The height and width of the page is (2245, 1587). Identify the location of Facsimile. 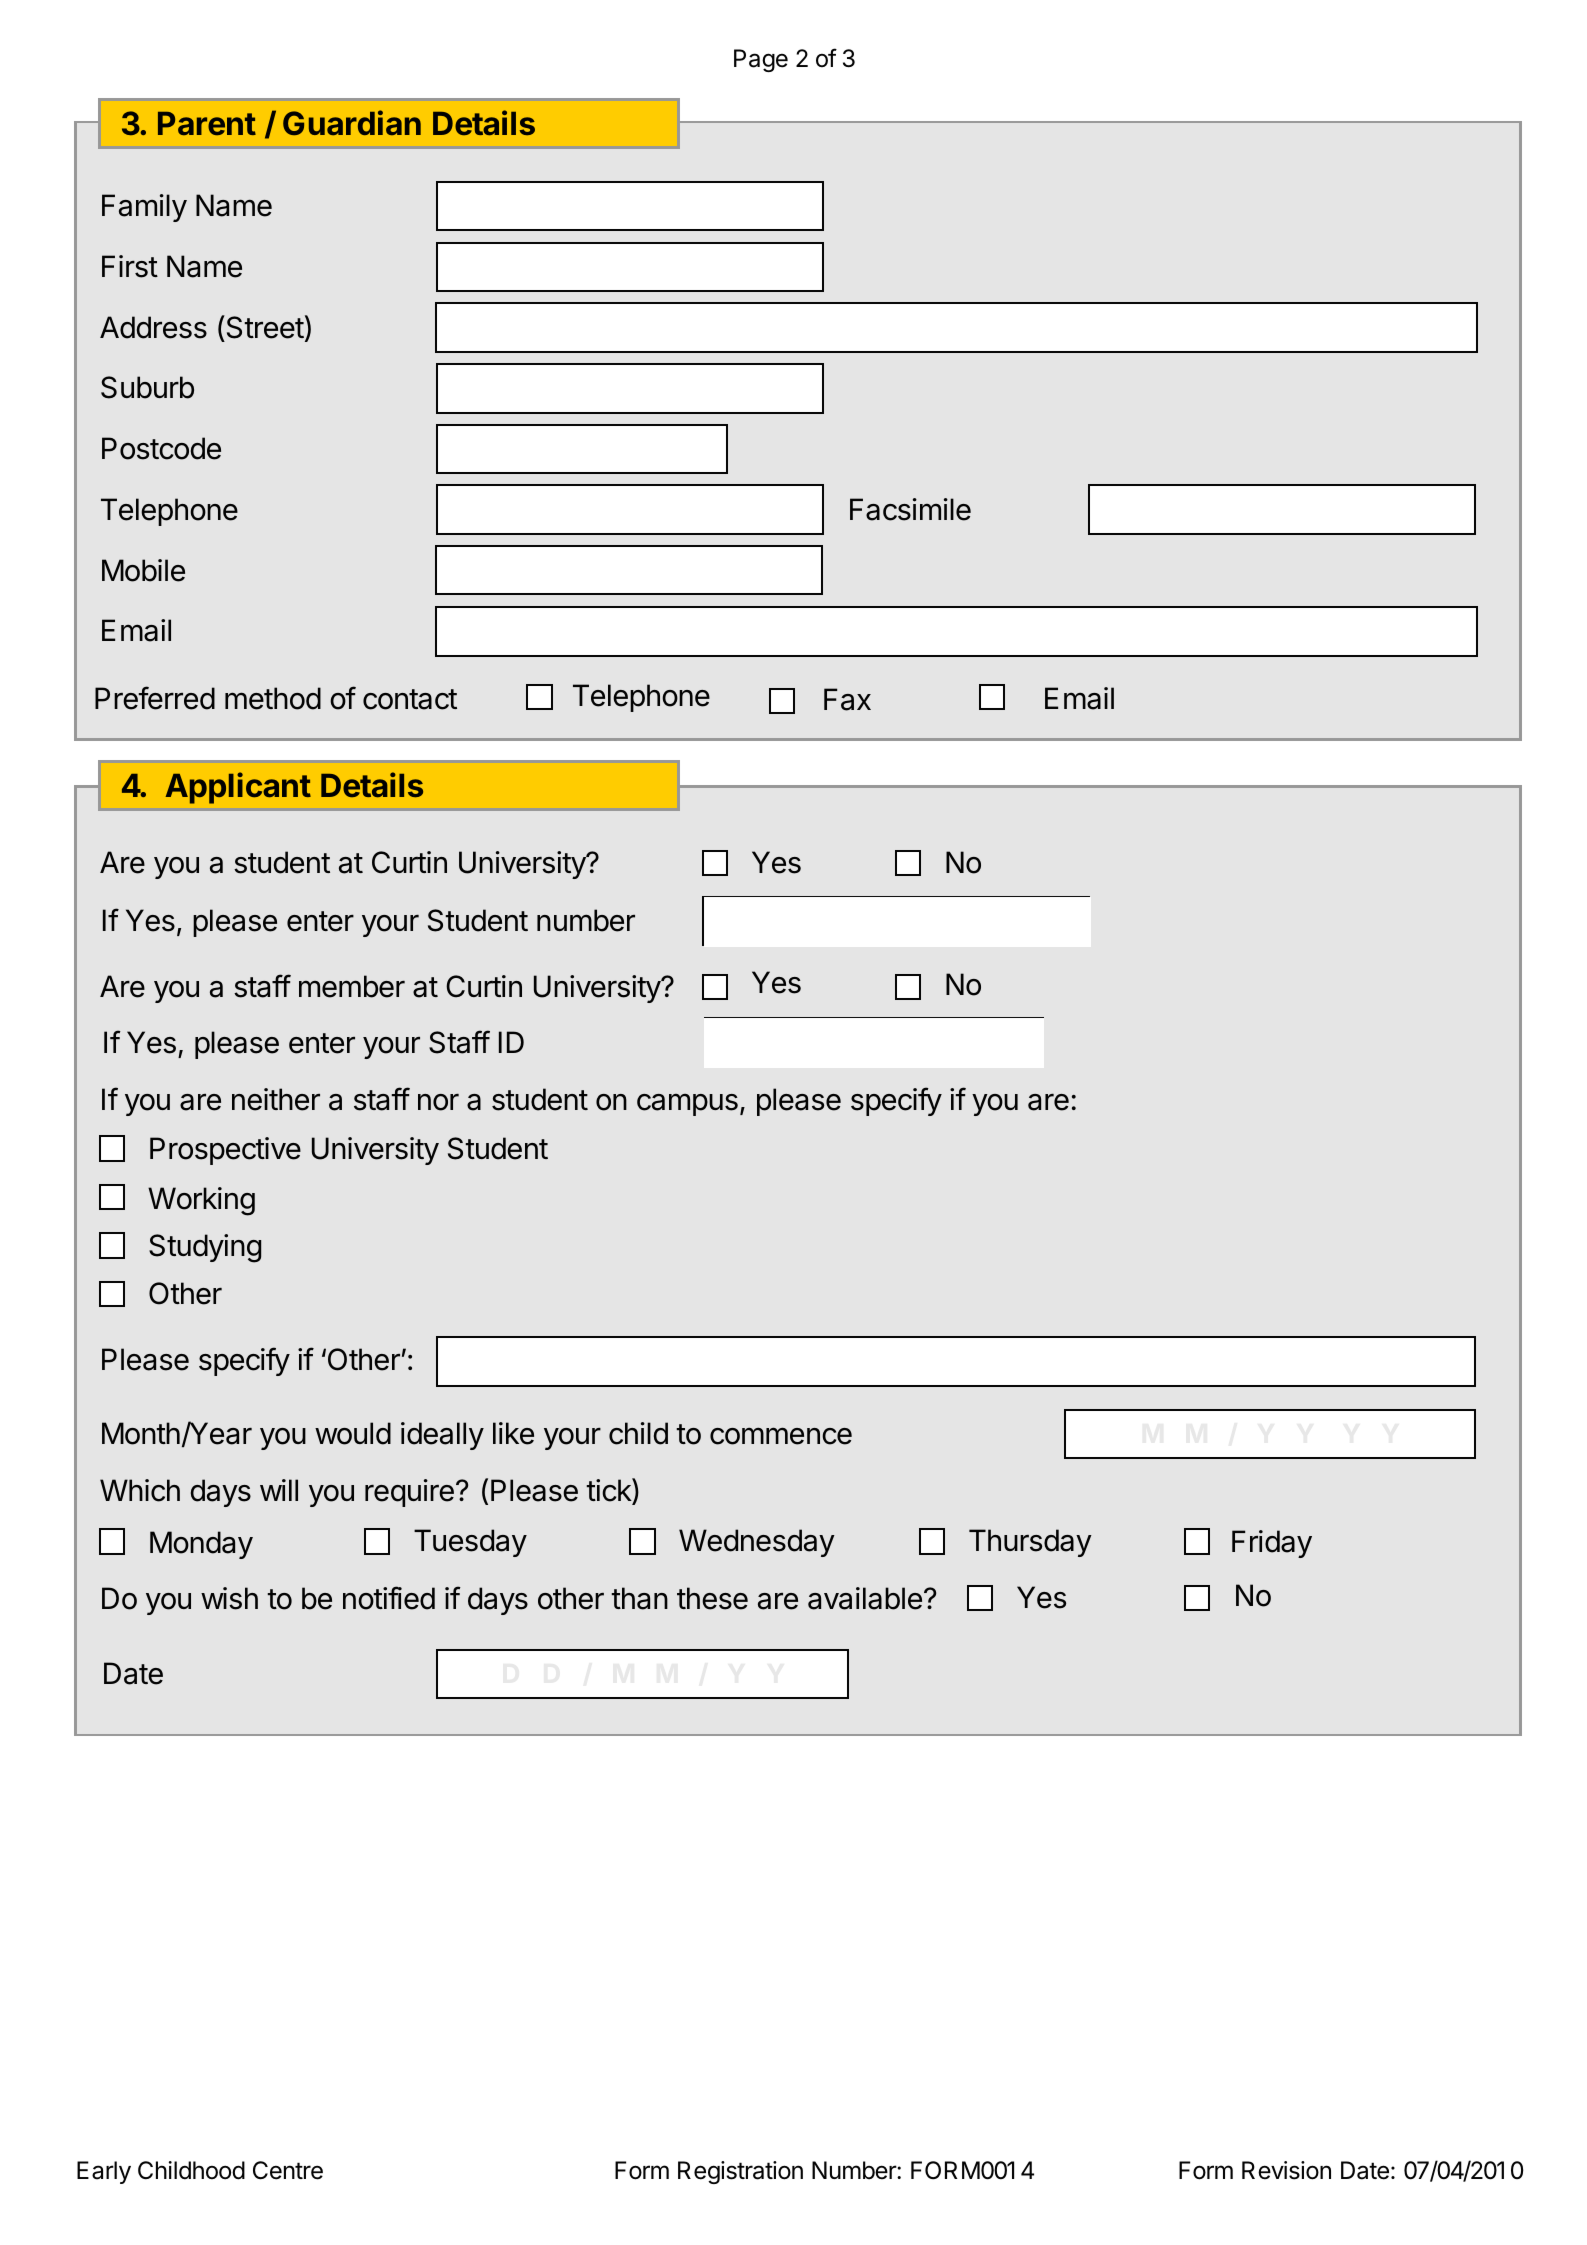
(910, 509).
